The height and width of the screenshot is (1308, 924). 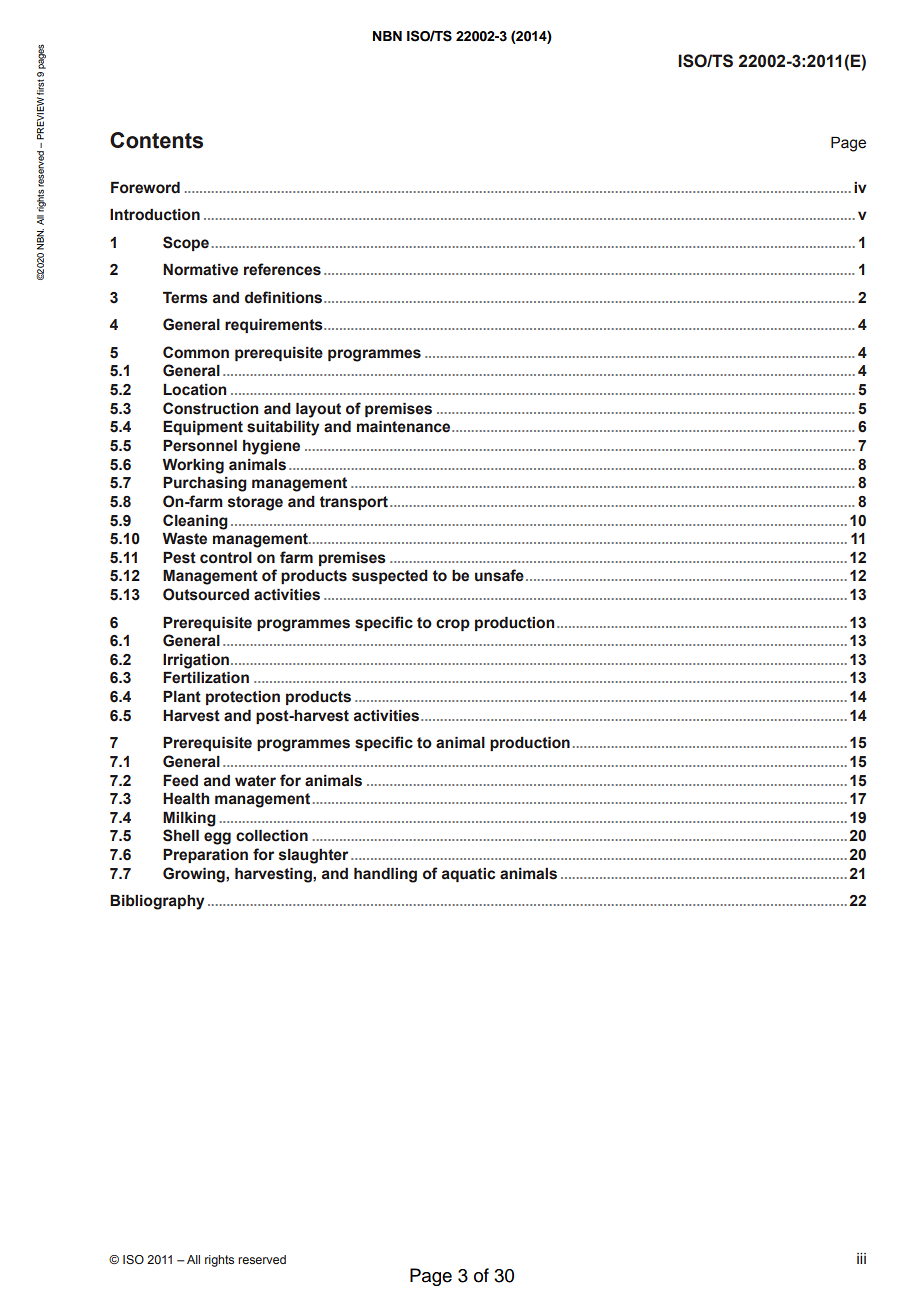 I want to click on aquatic, so click(x=468, y=875).
